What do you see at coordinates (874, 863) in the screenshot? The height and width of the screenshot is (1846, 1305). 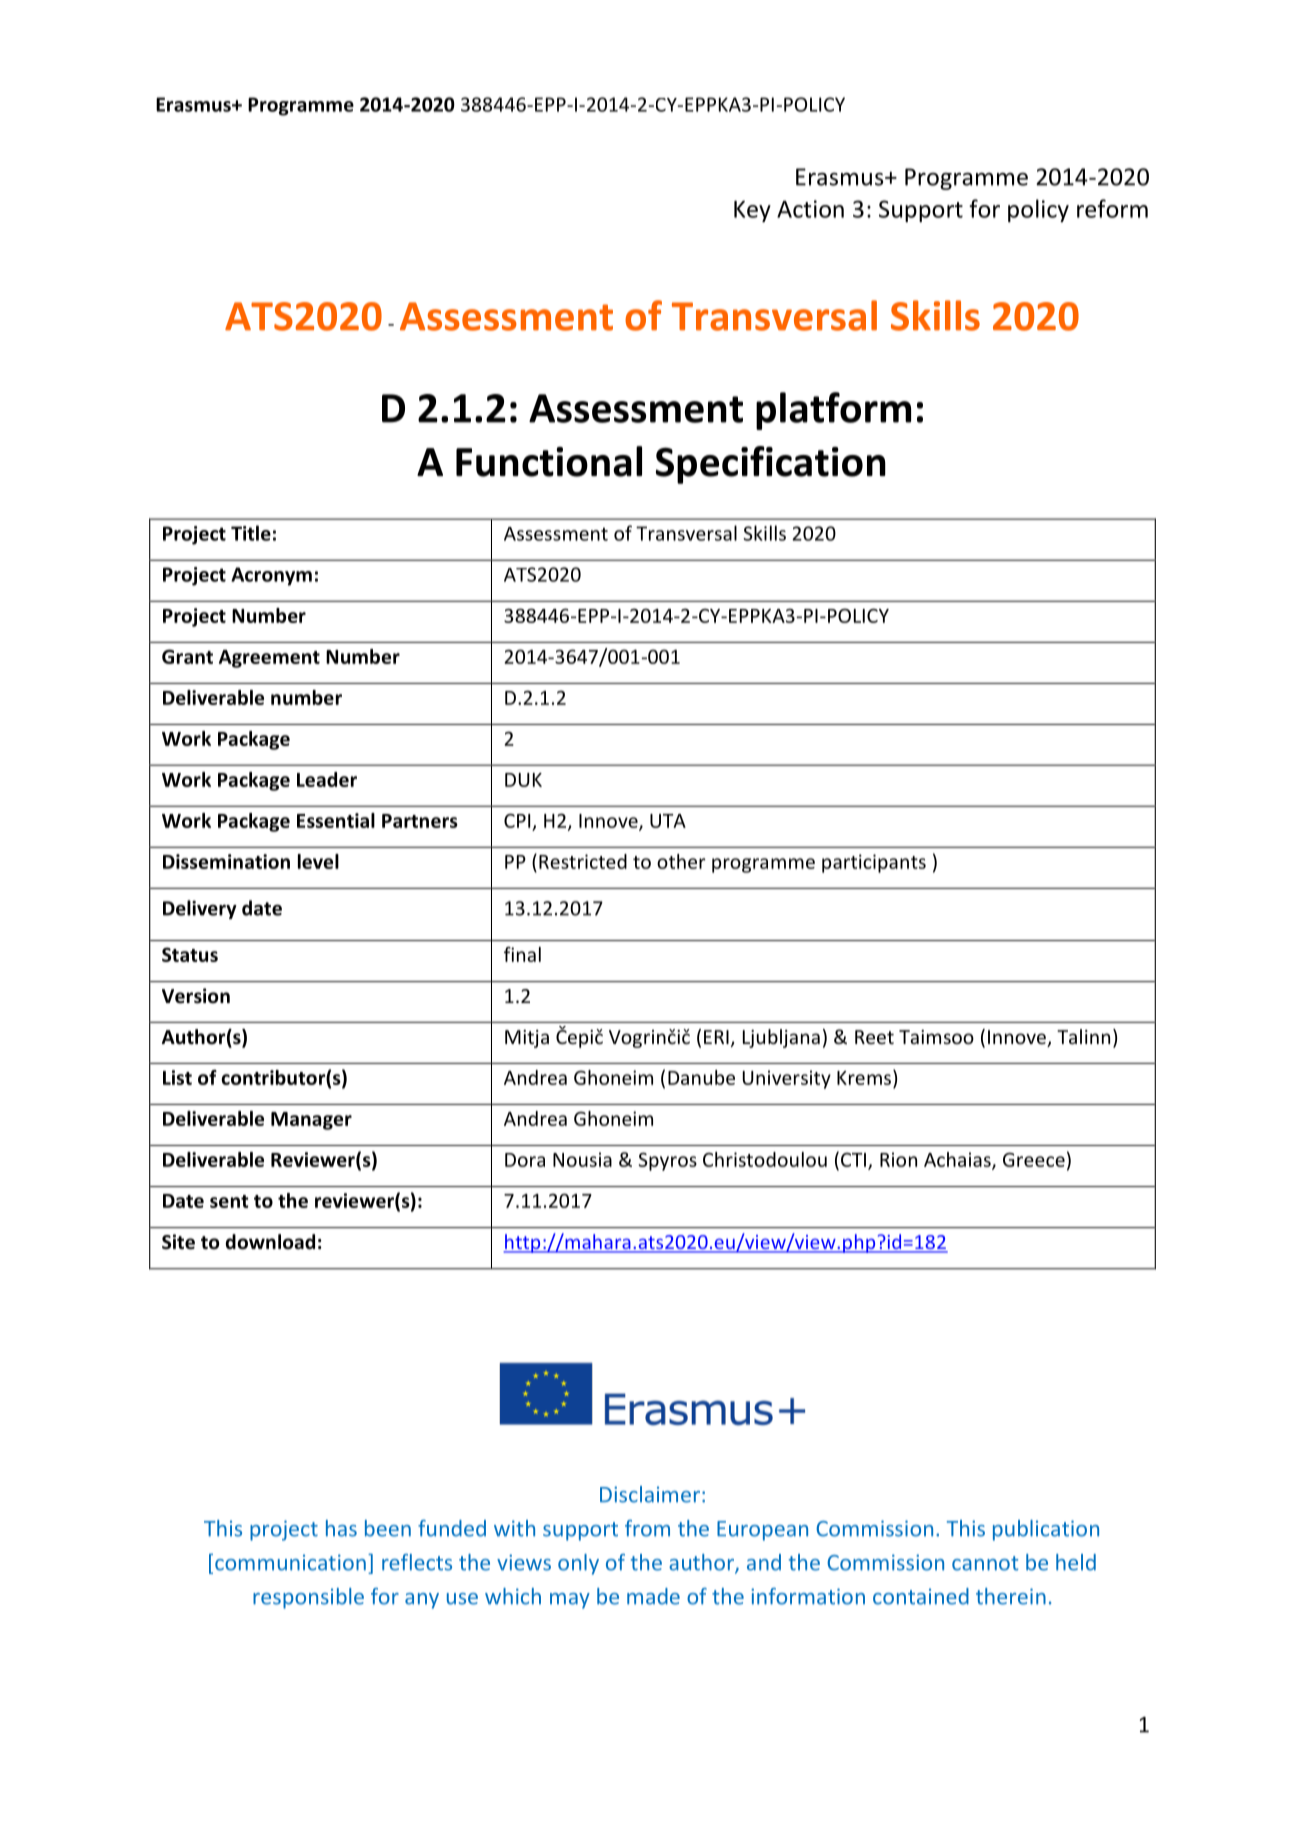 I see `participants` at bounding box center [874, 863].
